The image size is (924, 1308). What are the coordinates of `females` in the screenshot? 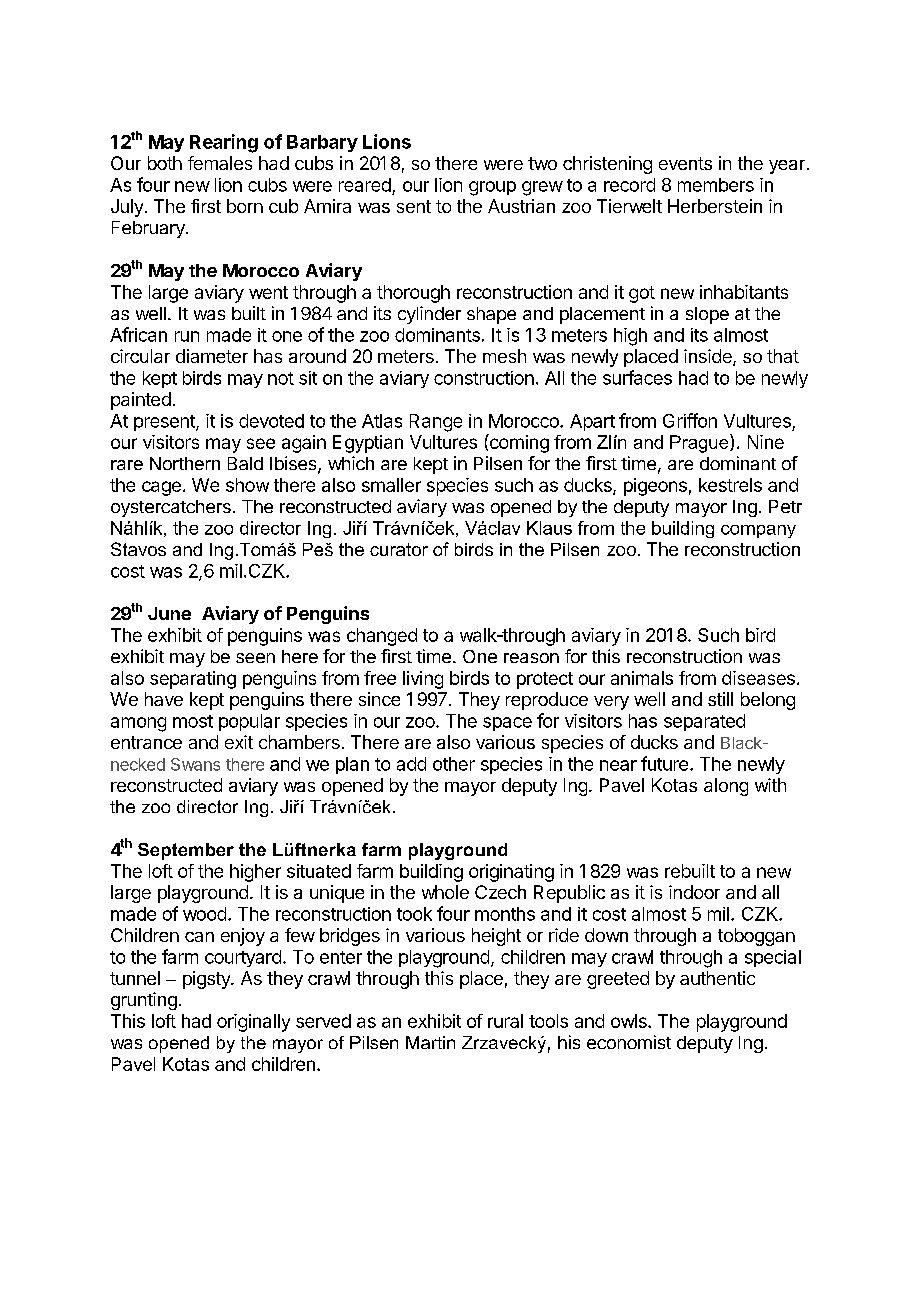 It's located at (220, 163).
